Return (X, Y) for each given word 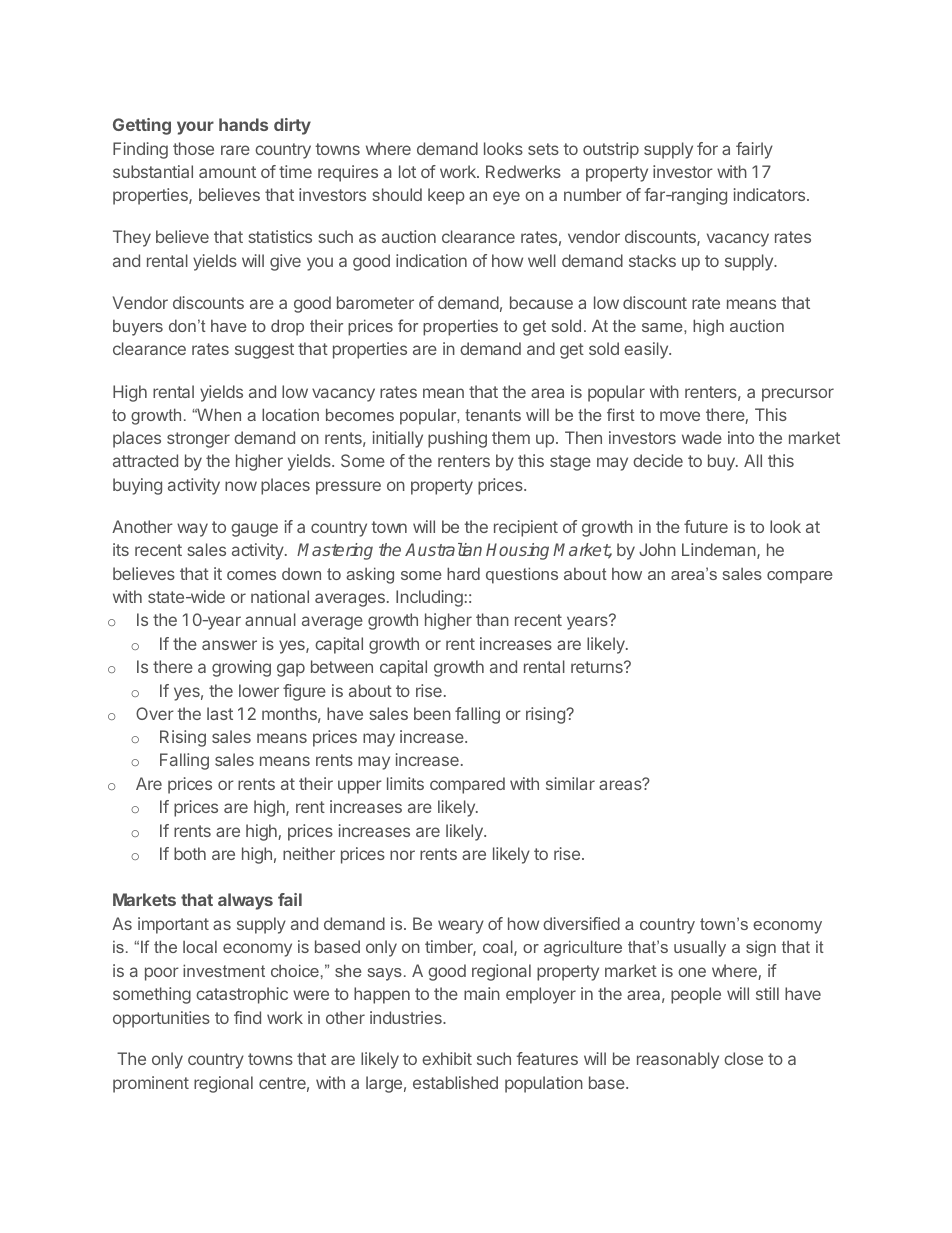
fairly (754, 150)
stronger (198, 440)
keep (446, 196)
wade (702, 437)
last (220, 713)
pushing (457, 439)
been (432, 713)
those (193, 148)
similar (570, 783)
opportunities (161, 1019)
